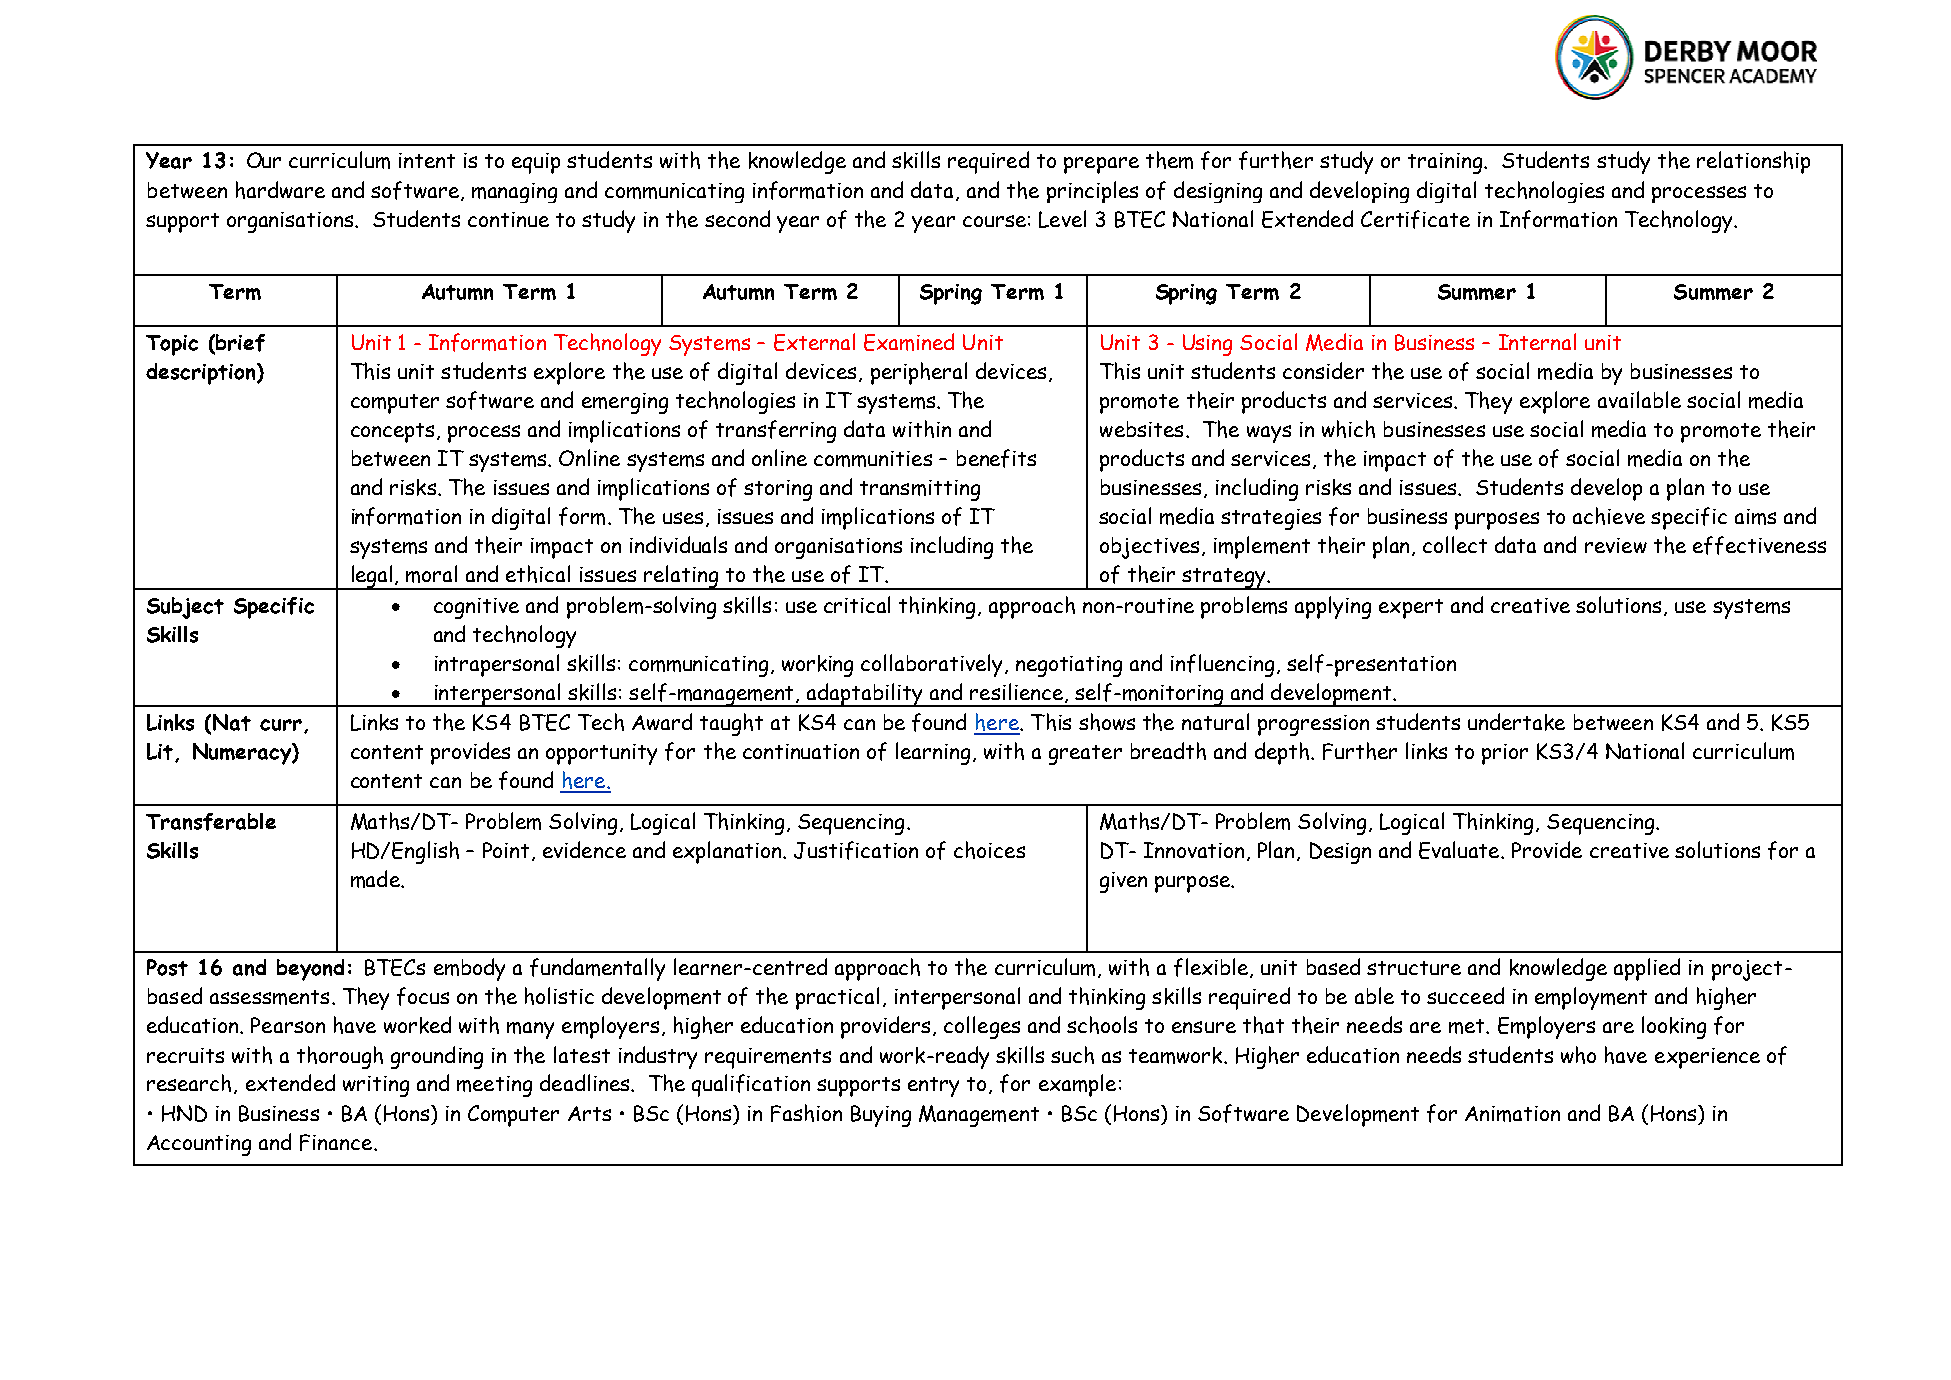 This image has width=1951, height=1380. I want to click on Finance, so click(337, 1142).
